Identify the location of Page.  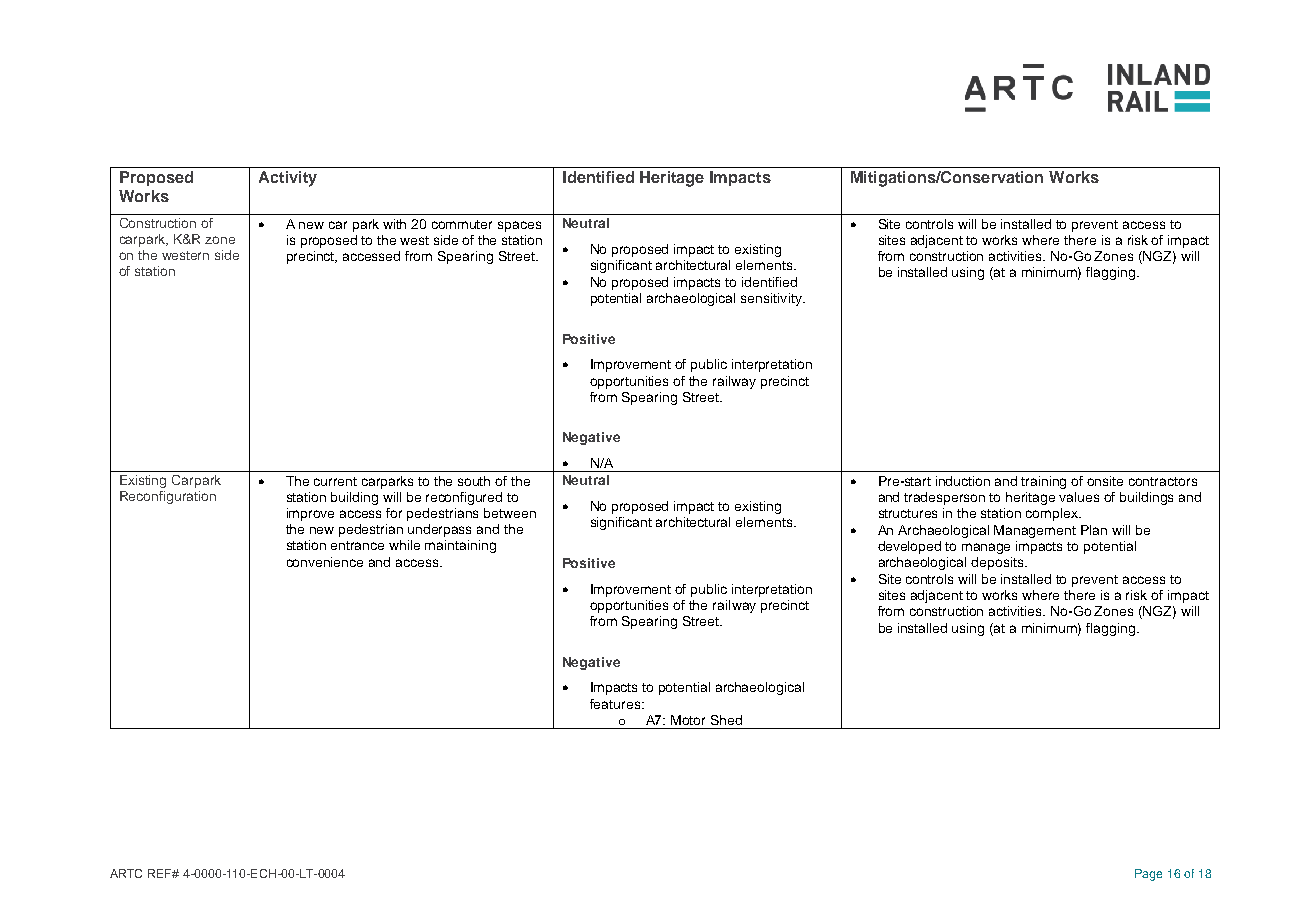
(1148, 875).
